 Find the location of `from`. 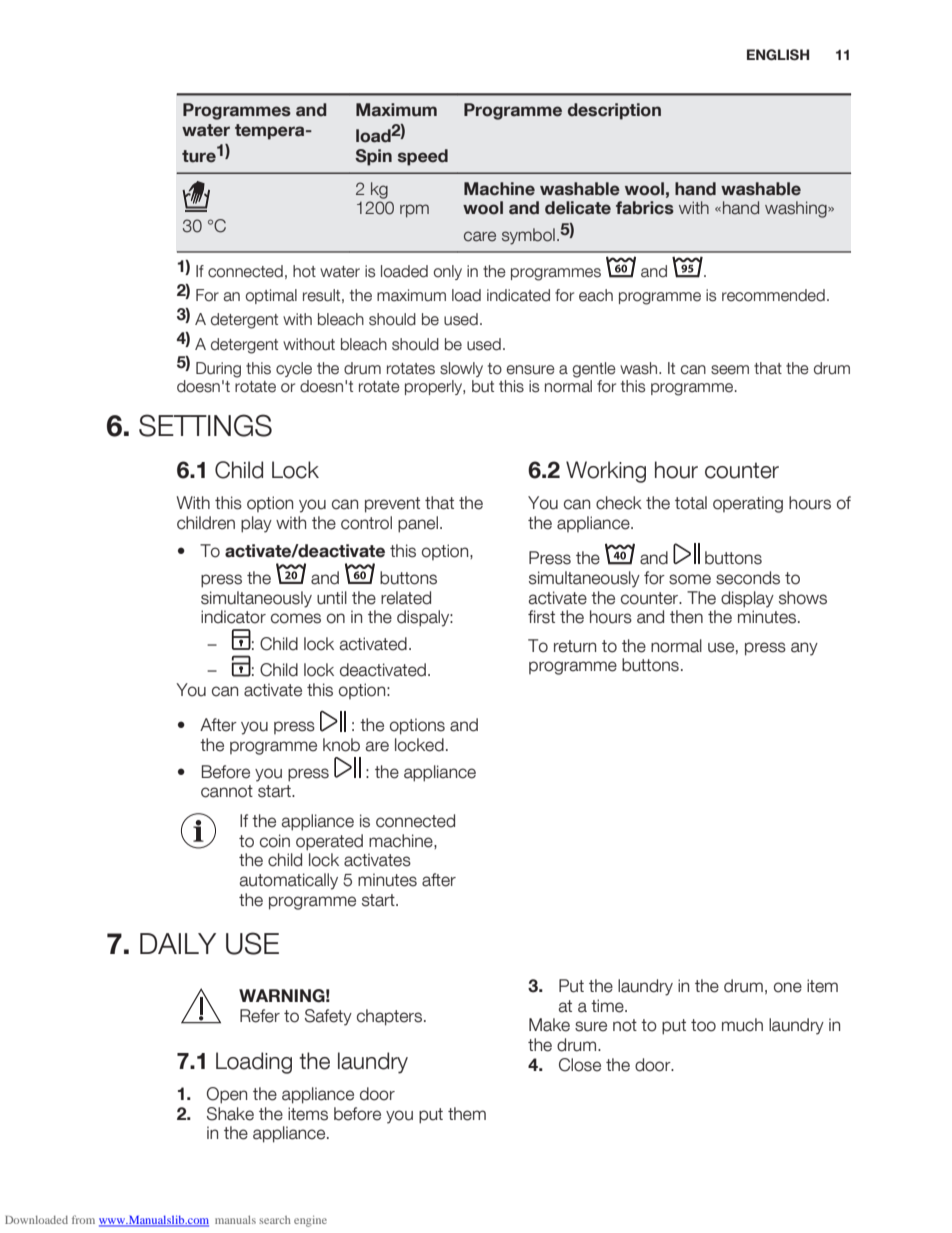

from is located at coordinates (83, 1219).
